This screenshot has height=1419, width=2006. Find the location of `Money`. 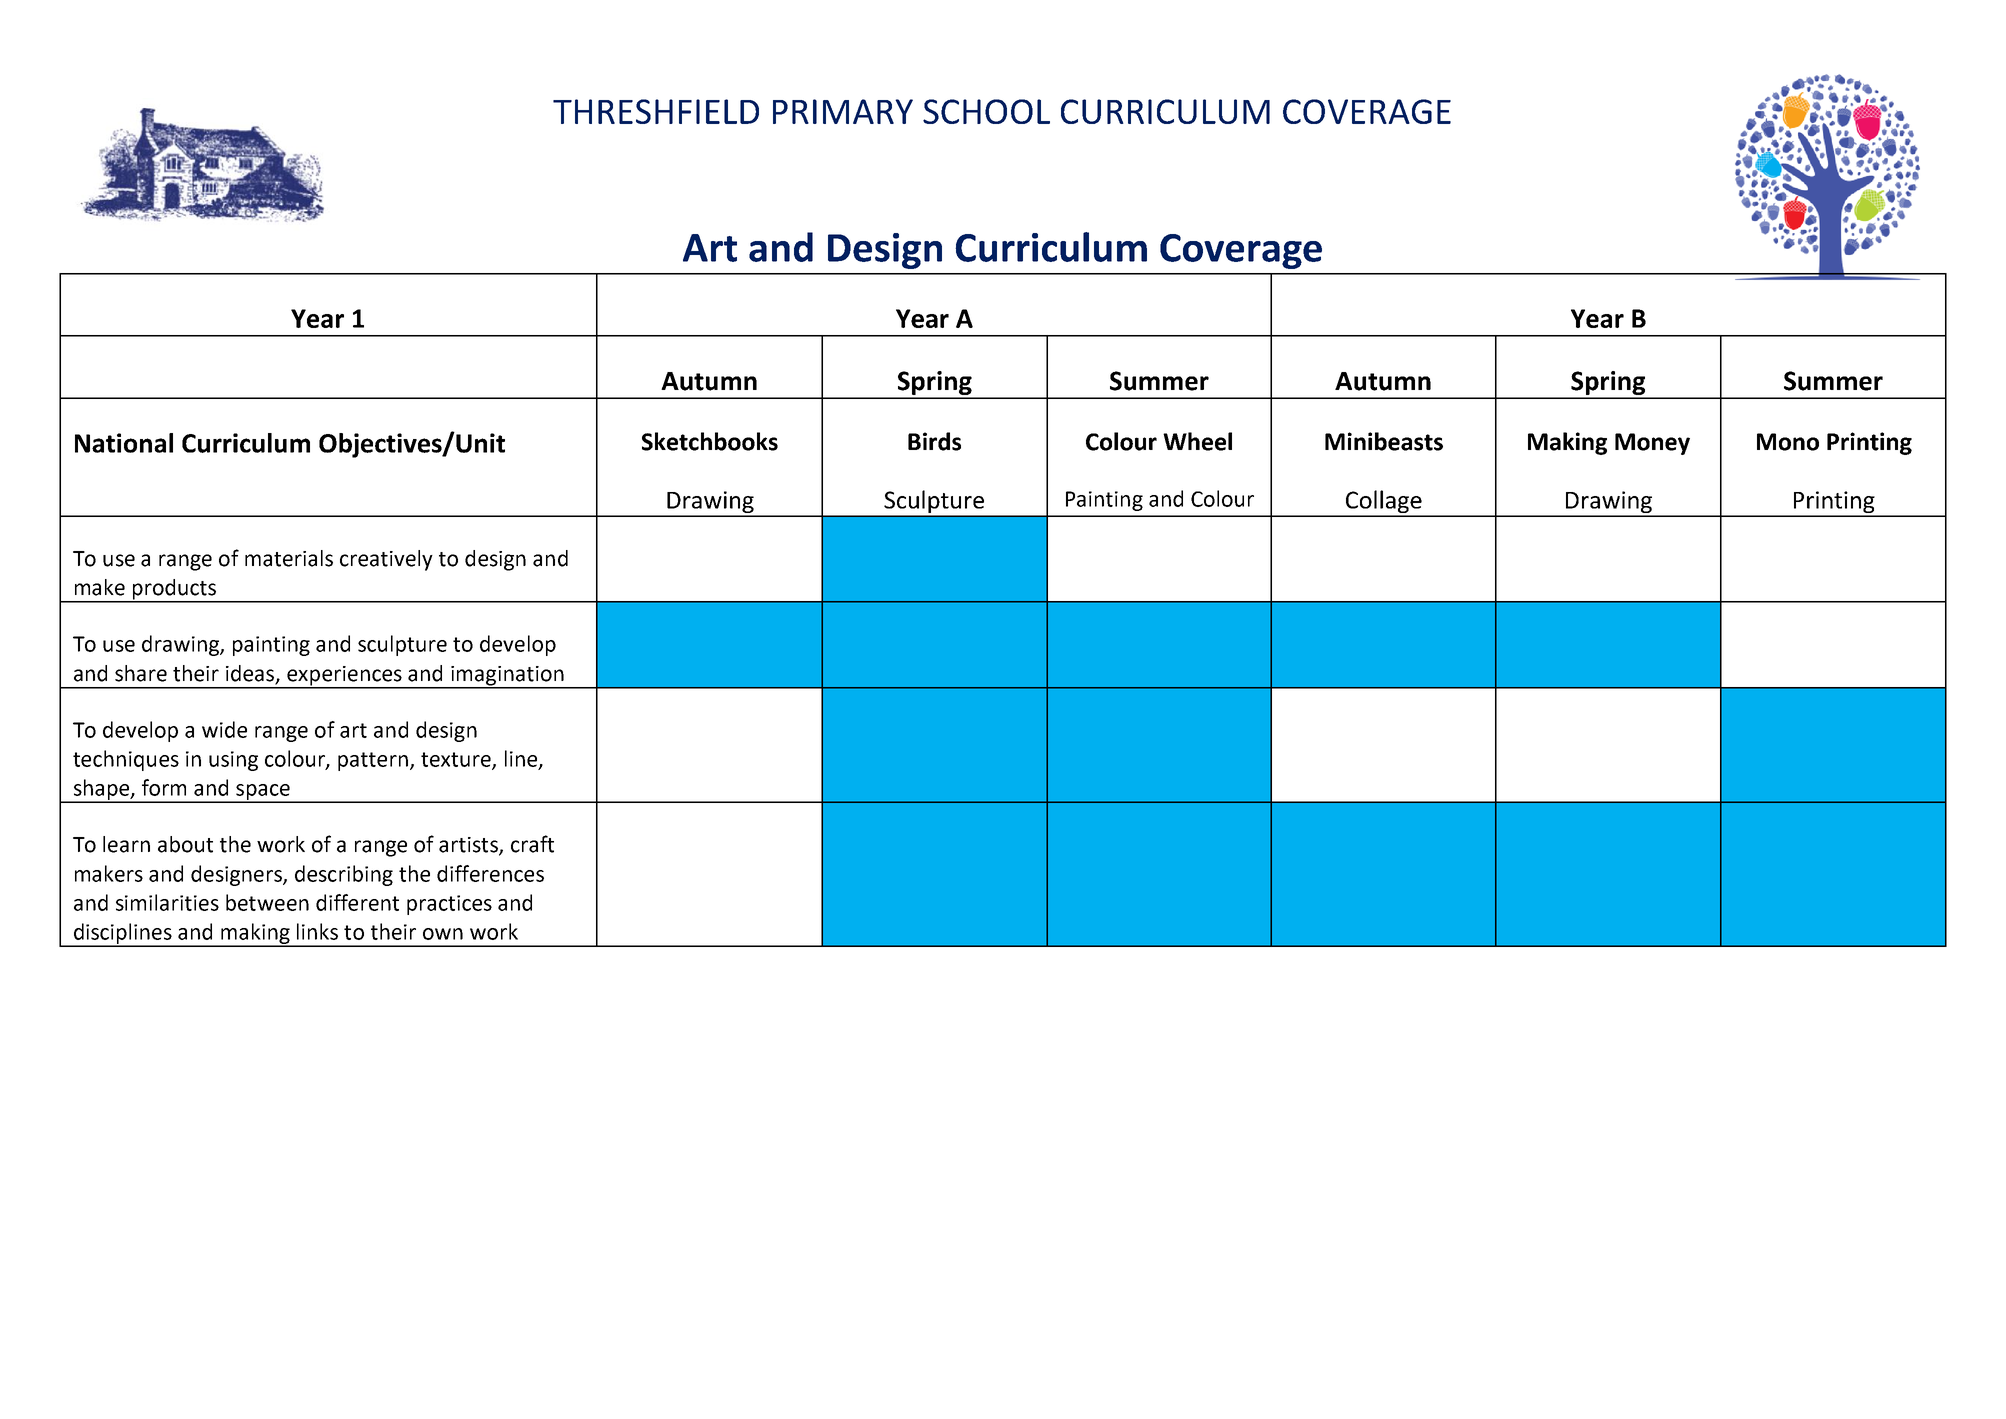

Money is located at coordinates (1652, 444).
